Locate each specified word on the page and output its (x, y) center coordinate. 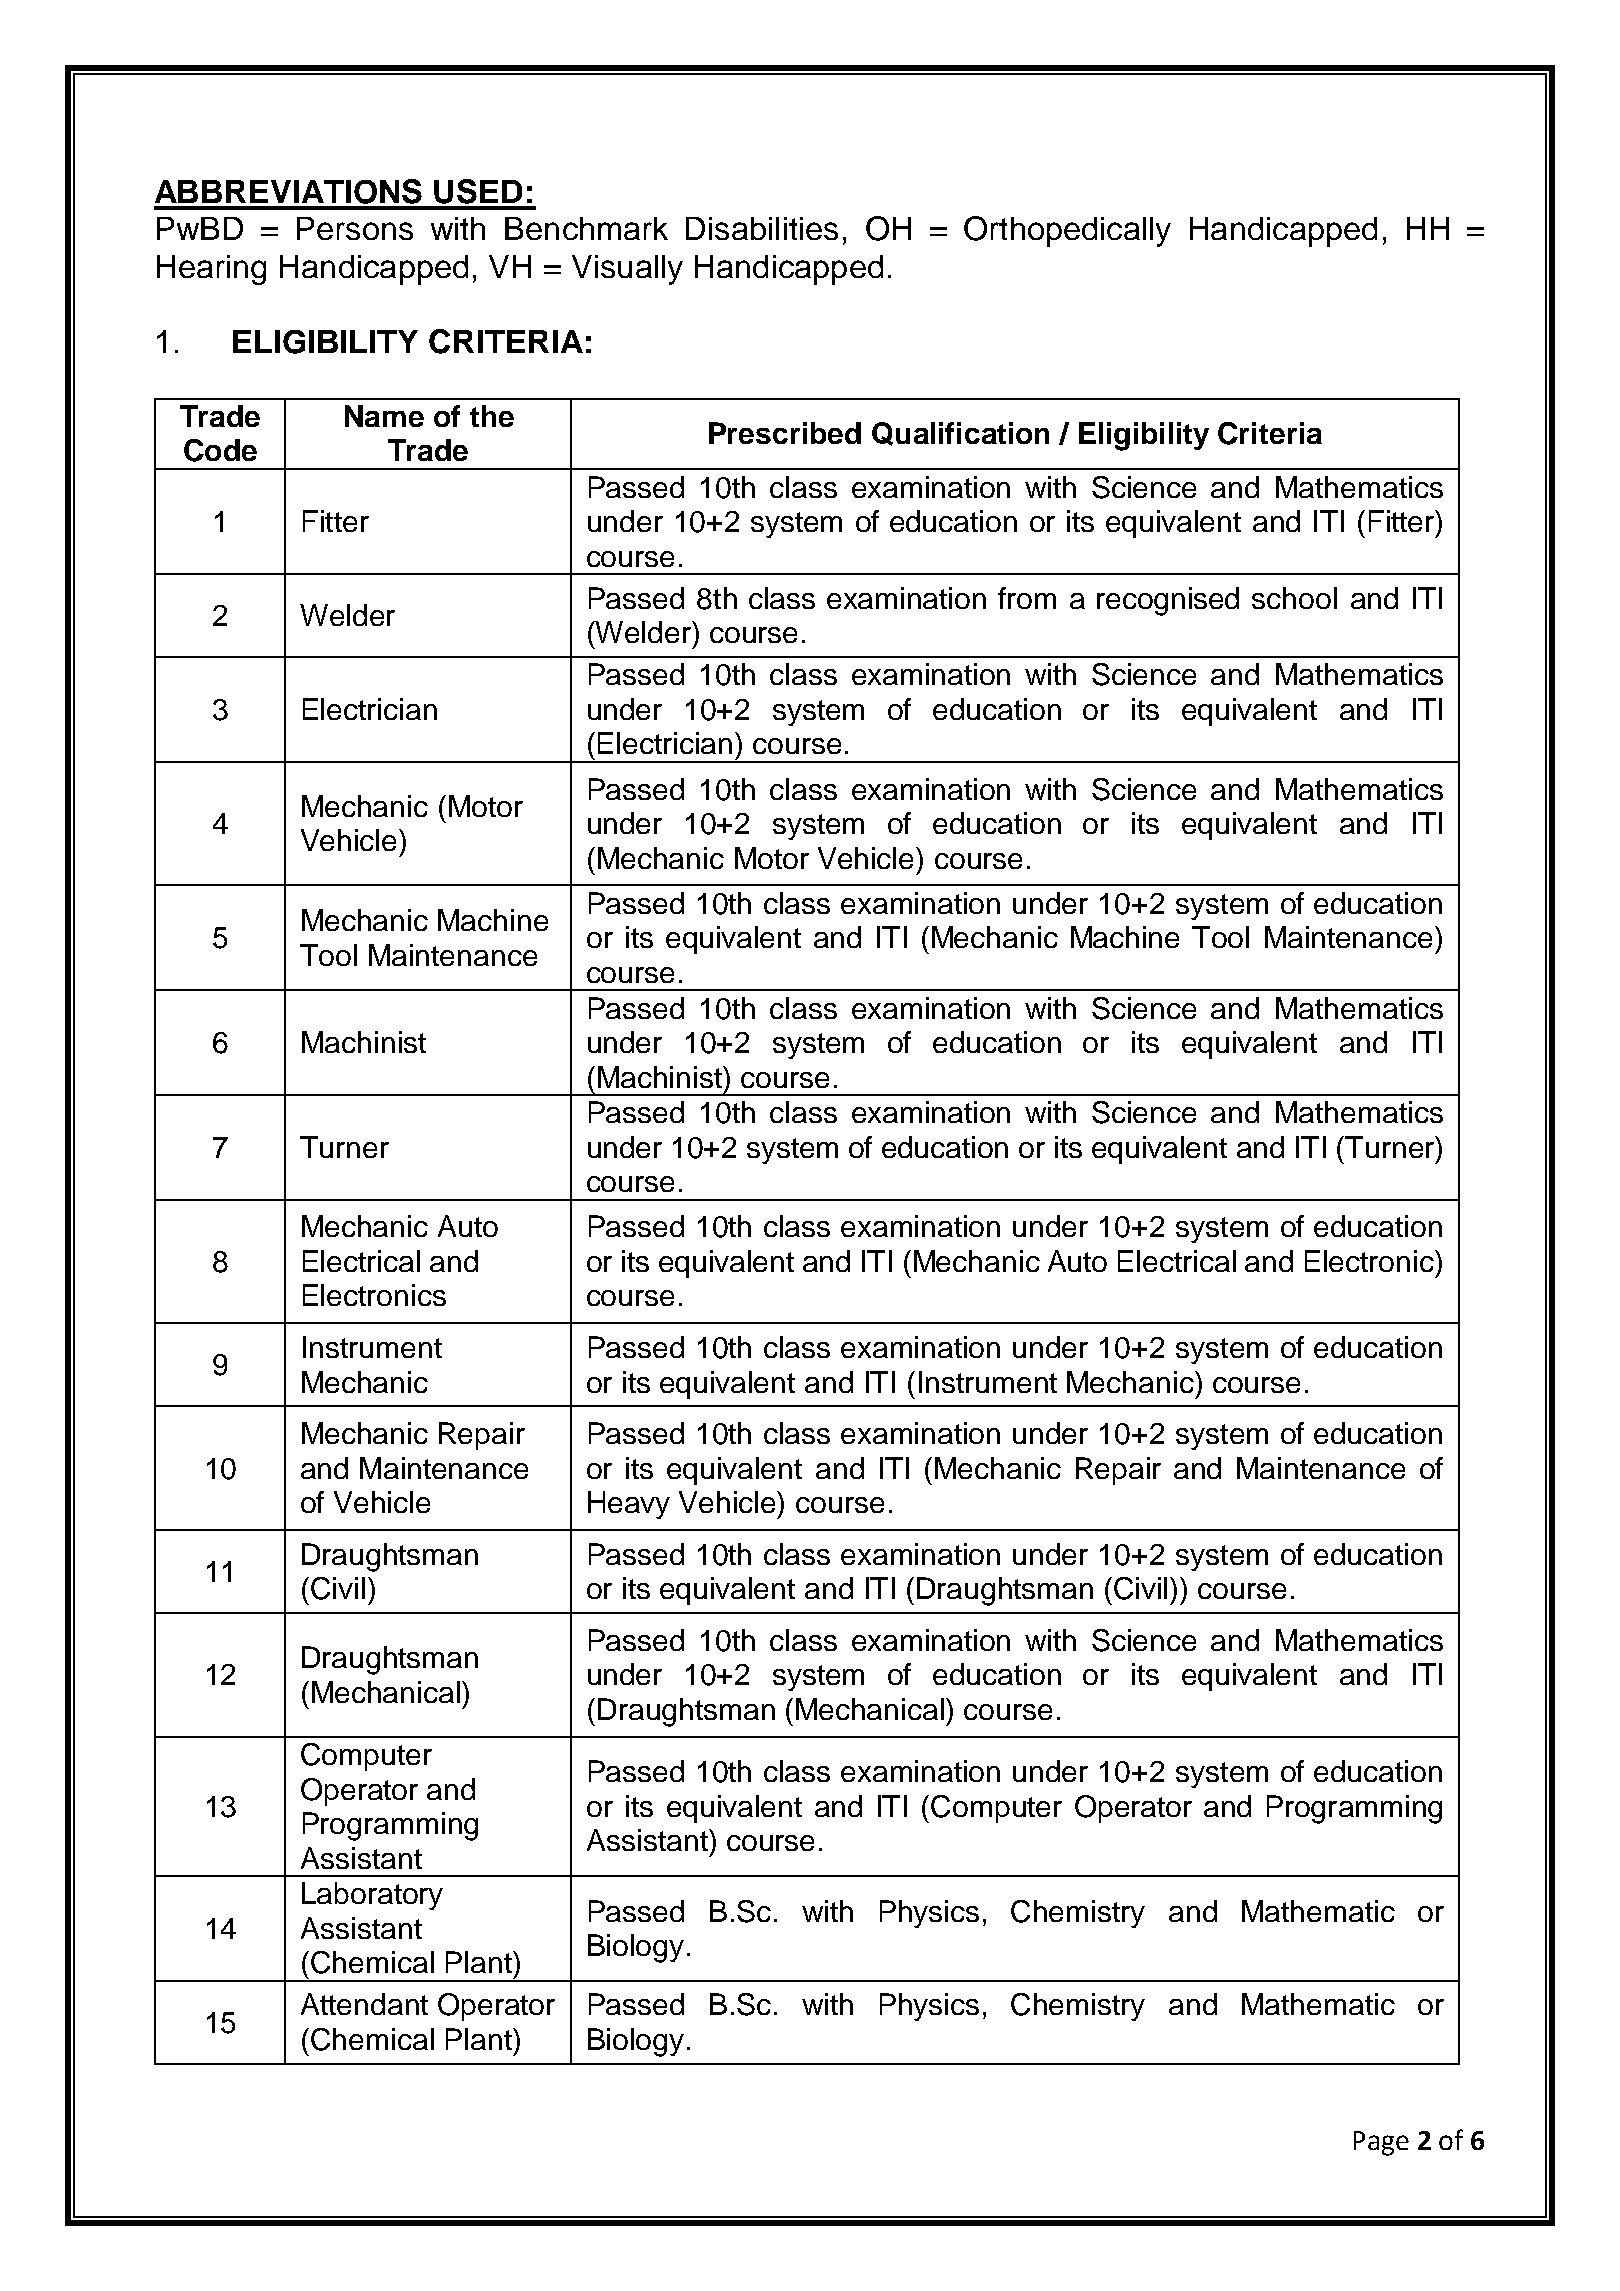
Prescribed (785, 433)
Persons (355, 228)
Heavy (629, 1505)
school (1294, 598)
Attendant (364, 2004)
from (1027, 598)
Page (1381, 2143)
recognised (1168, 601)
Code (220, 450)
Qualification (960, 434)
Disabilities (762, 228)
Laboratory (372, 1896)
